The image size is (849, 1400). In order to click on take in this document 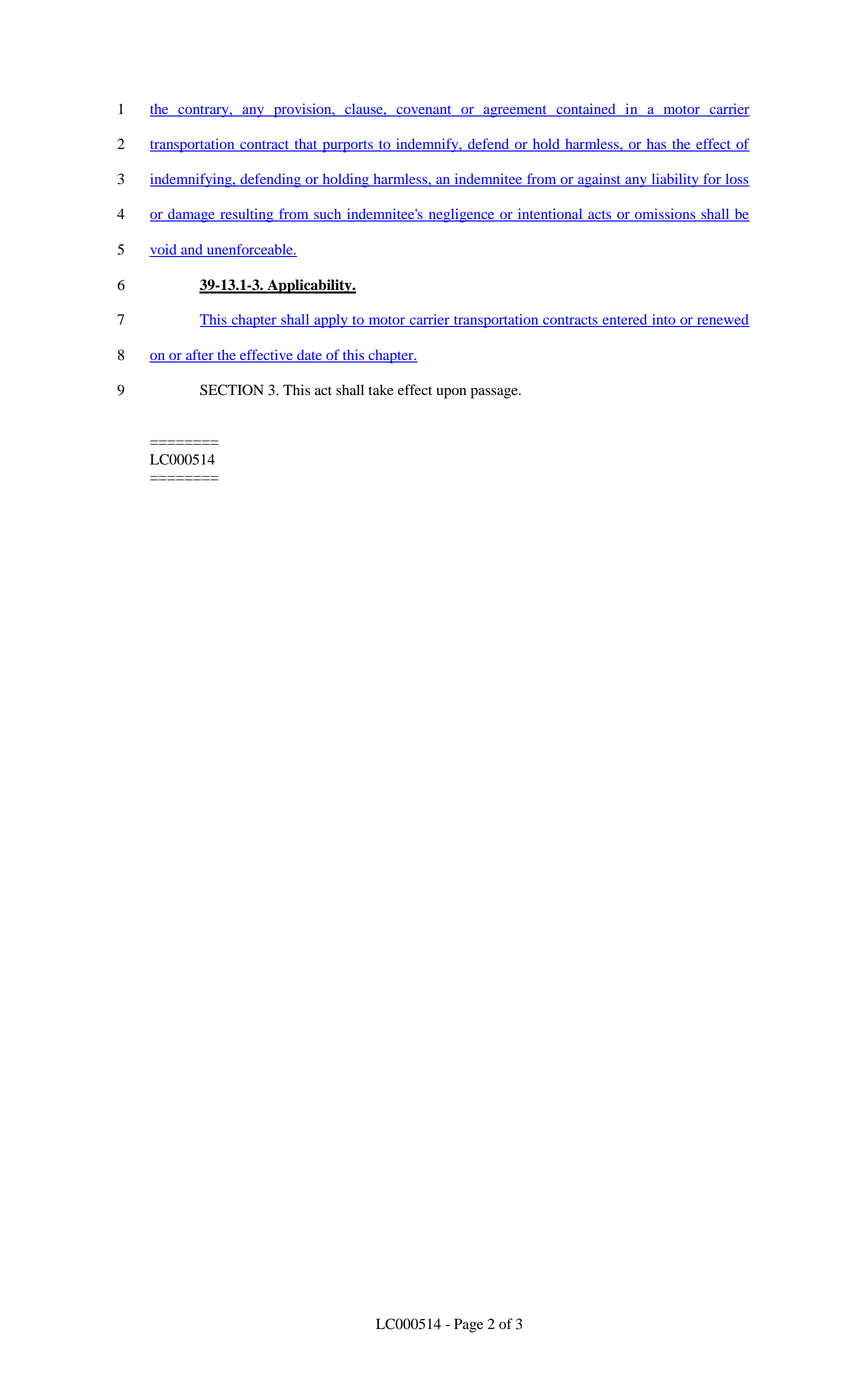, I will do `click(381, 390)`.
